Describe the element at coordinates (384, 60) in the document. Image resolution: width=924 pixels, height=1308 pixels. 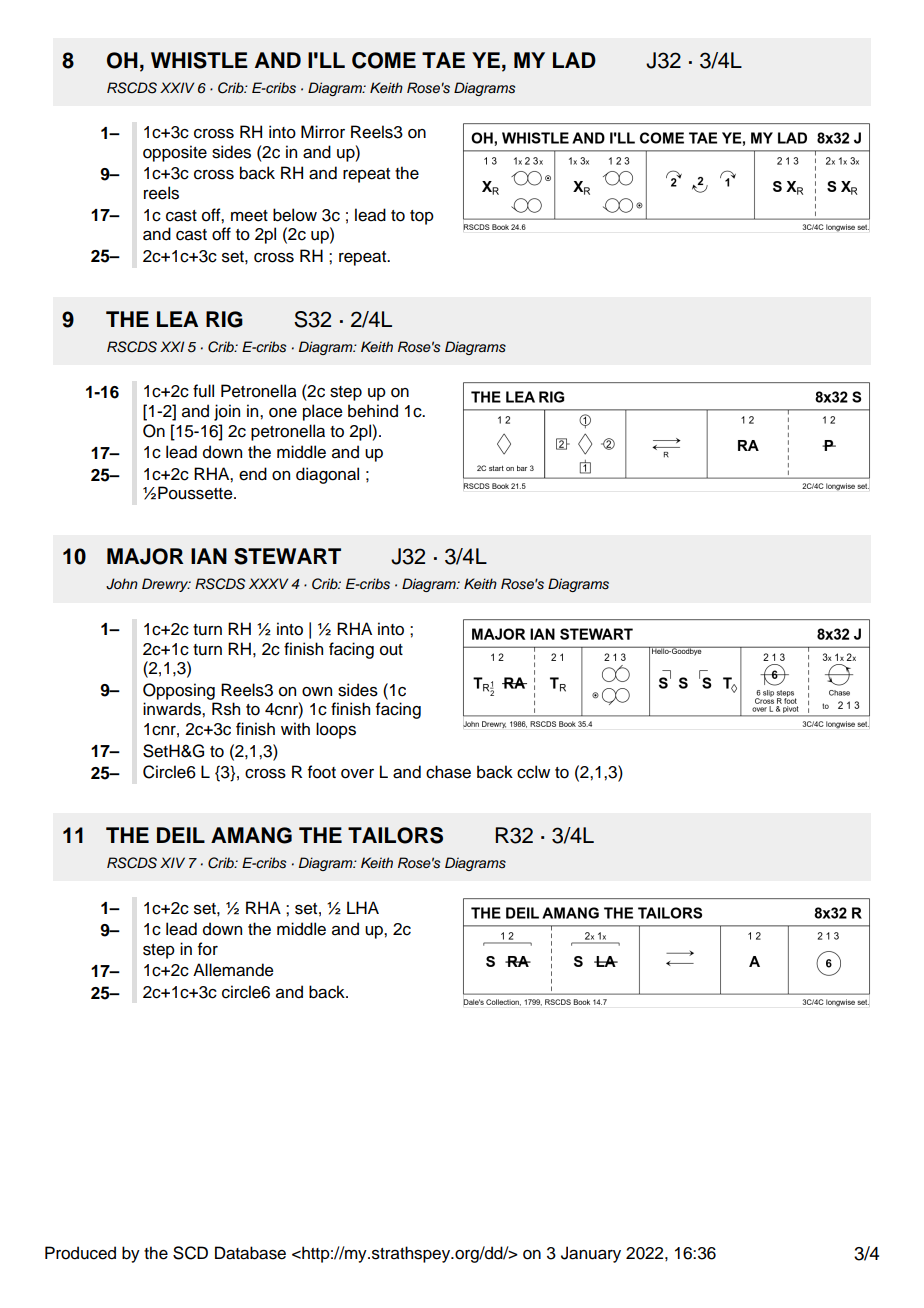
I see `COME` at that location.
